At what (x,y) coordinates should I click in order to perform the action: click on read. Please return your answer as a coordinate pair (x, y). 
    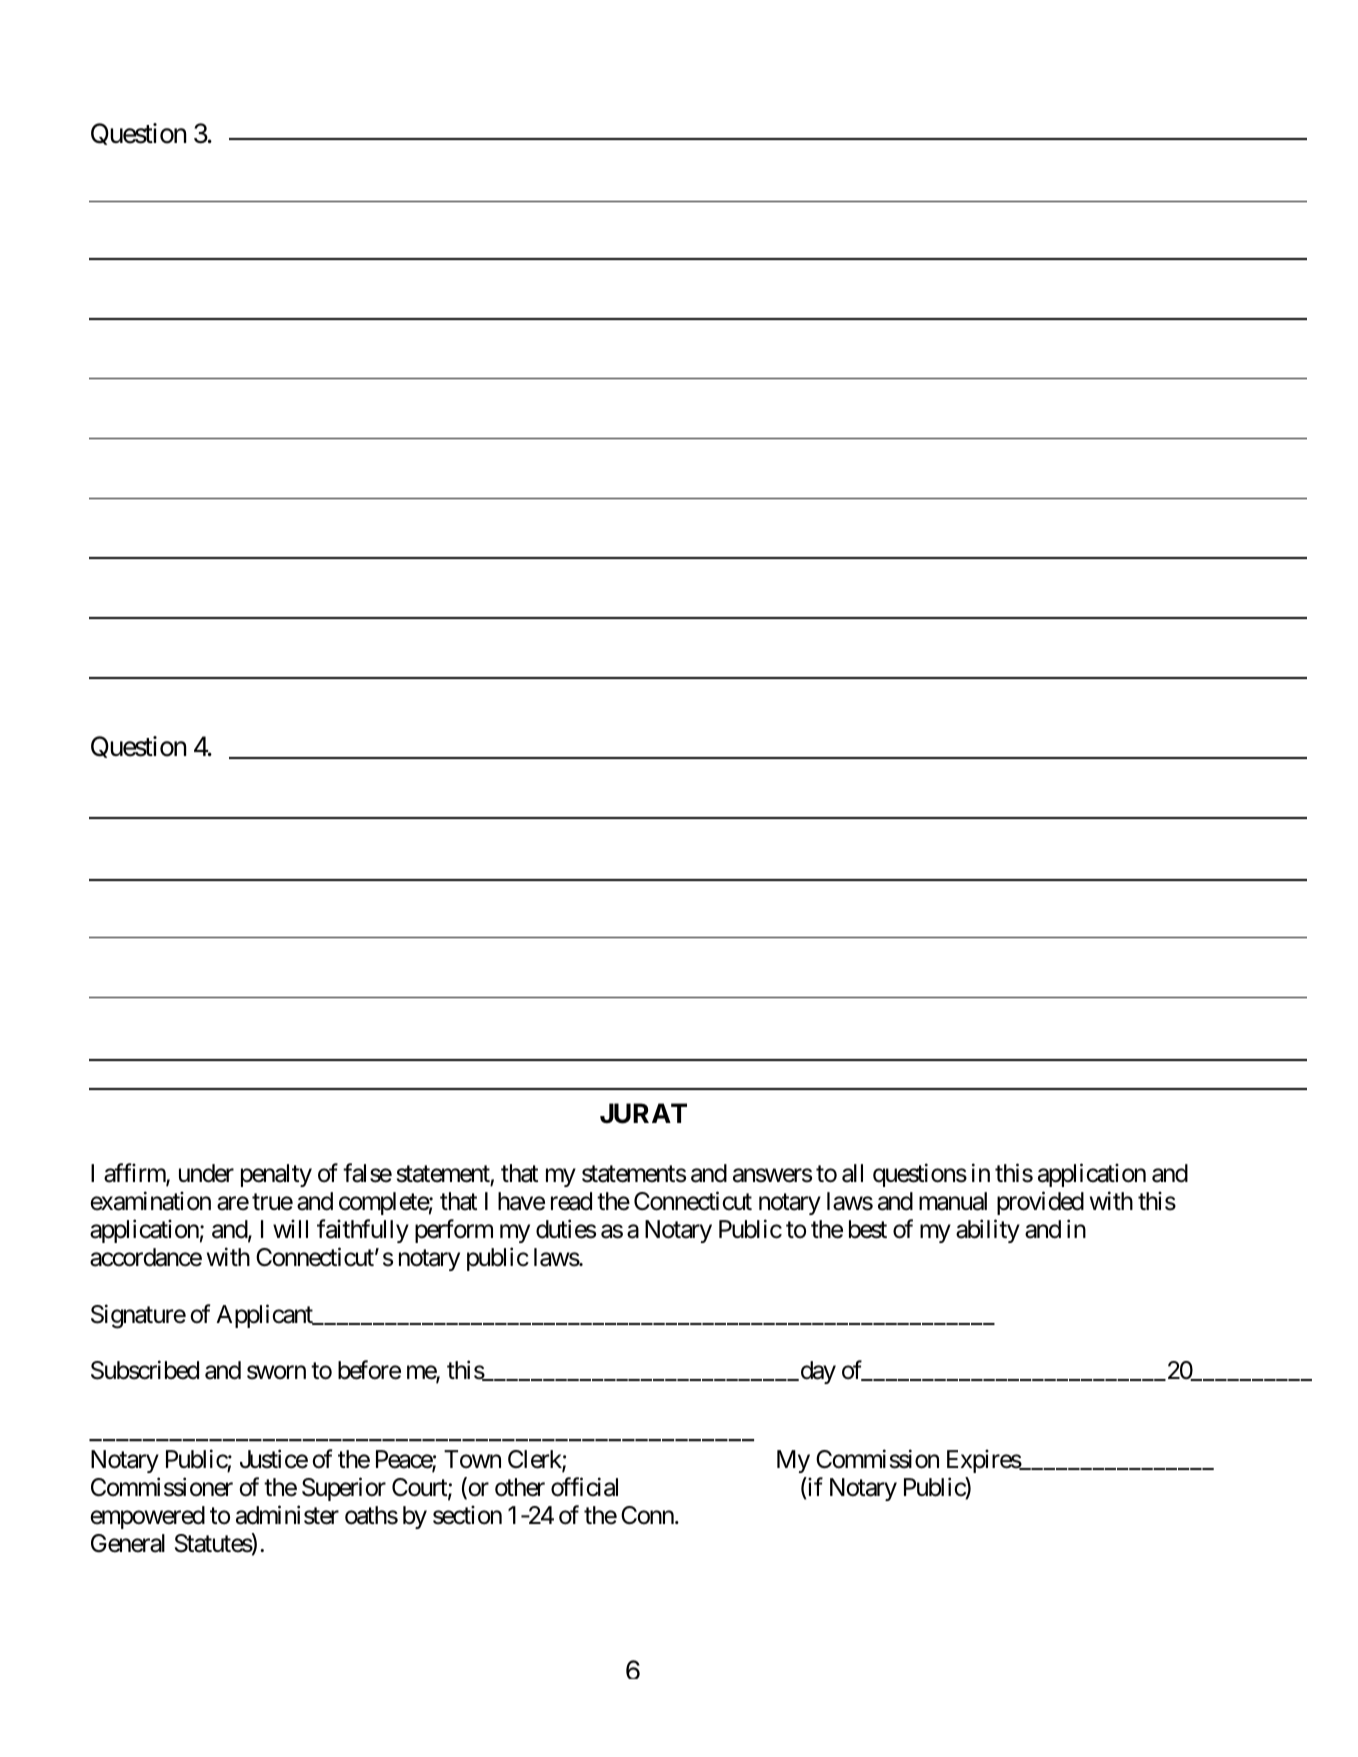
    Looking at the image, I should click on (571, 1201).
